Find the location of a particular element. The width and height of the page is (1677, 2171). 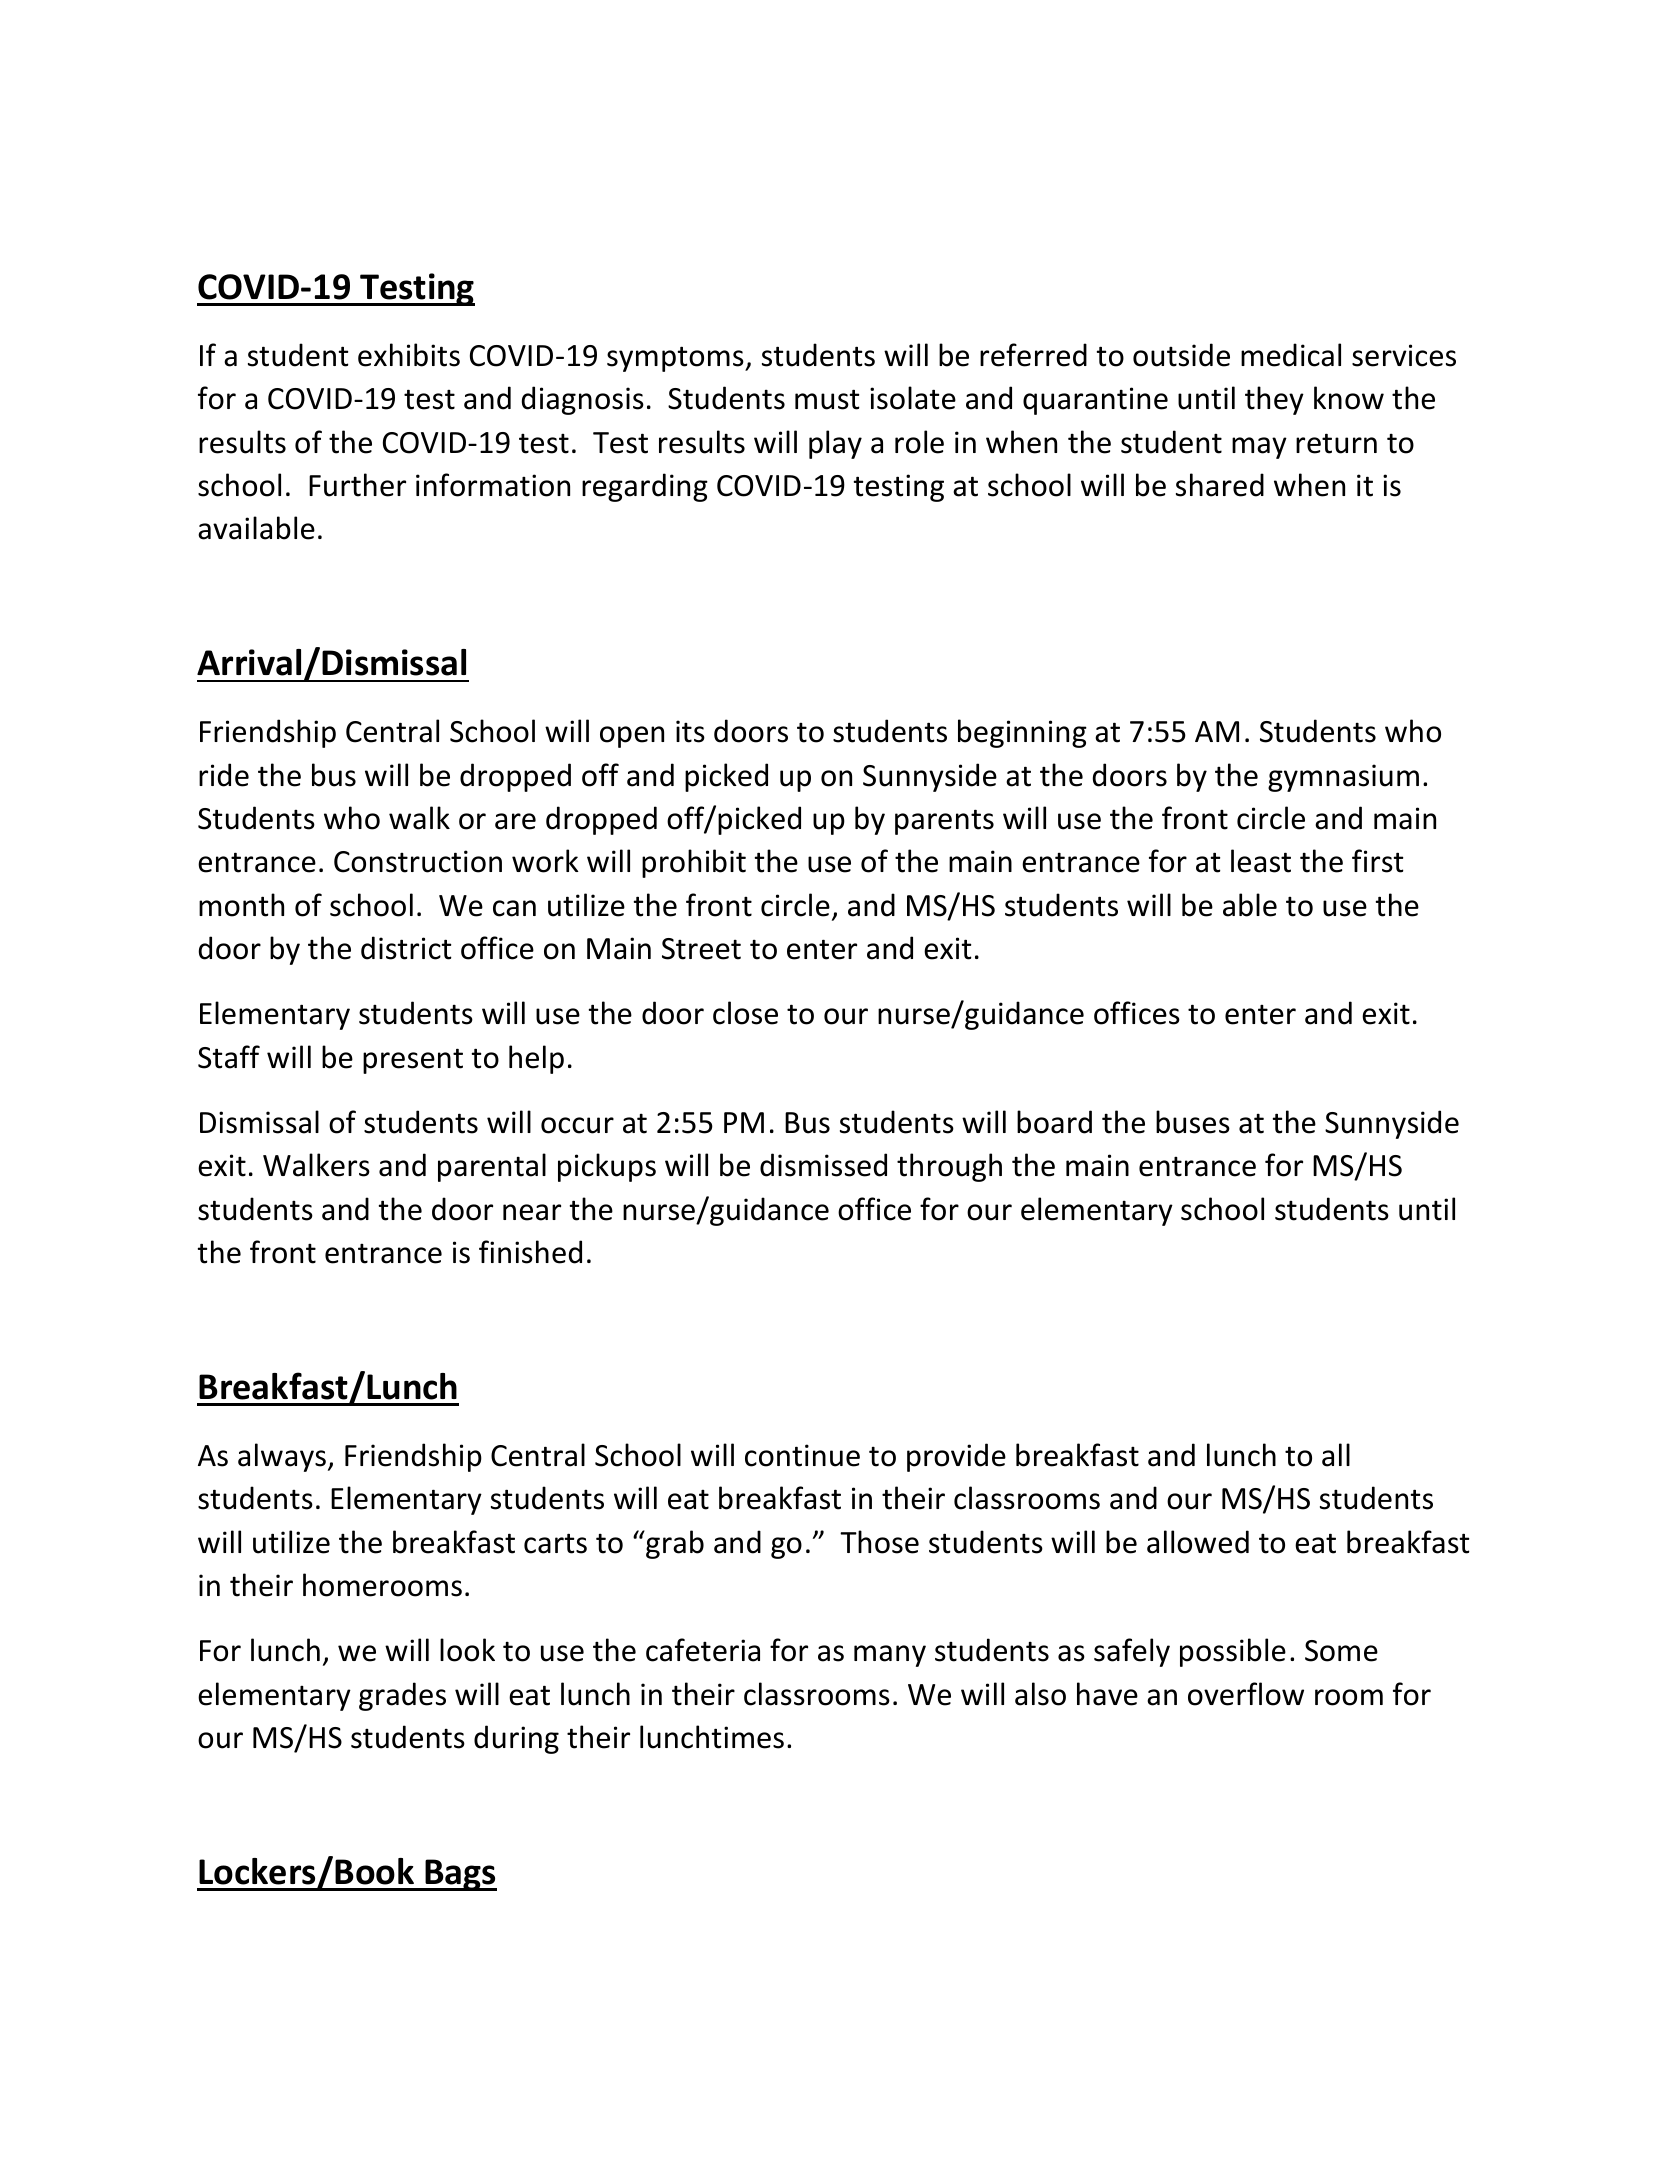

present is located at coordinates (413, 1061).
